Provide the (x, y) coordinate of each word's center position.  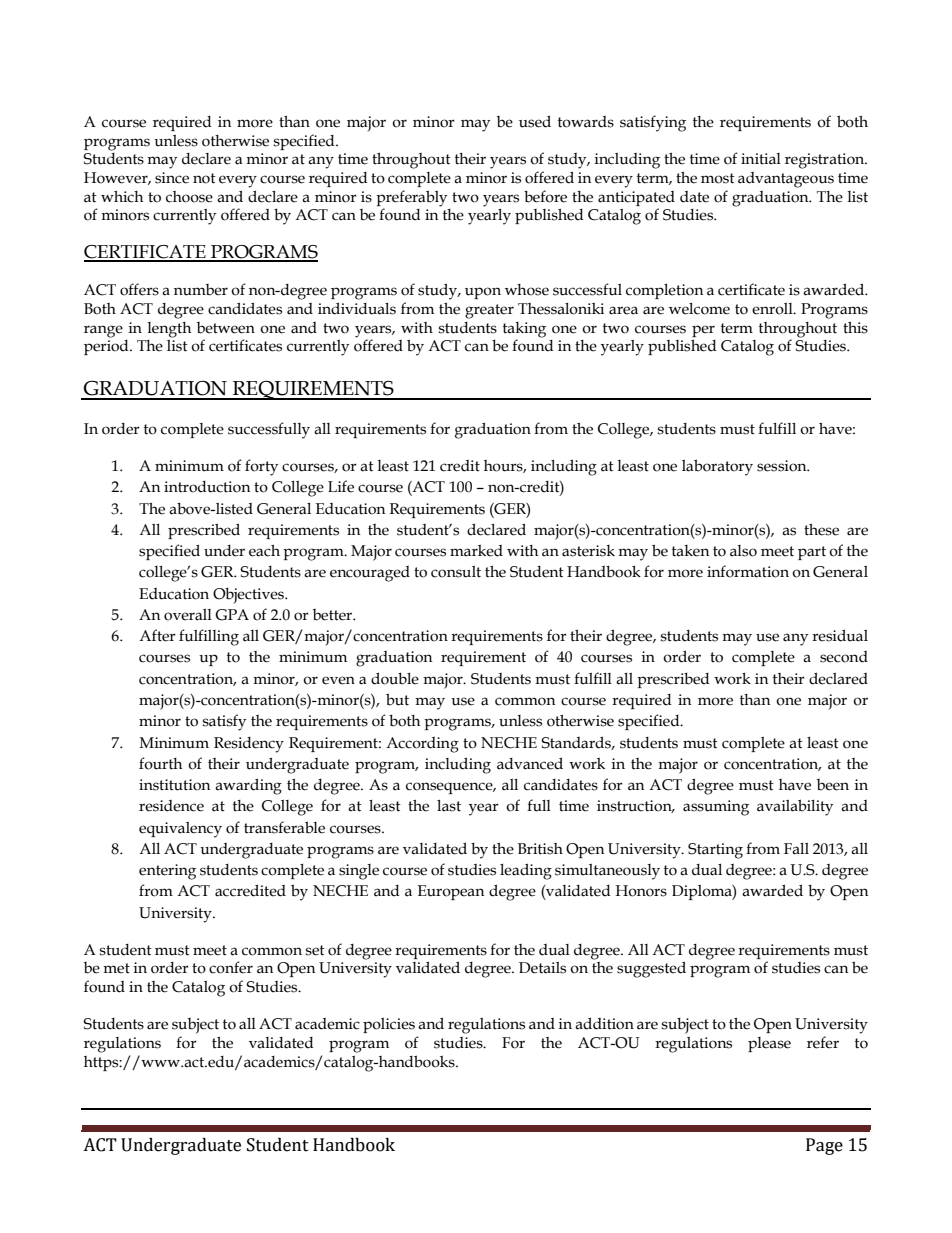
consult (456, 572)
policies (389, 1025)
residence (171, 806)
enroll (773, 309)
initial (761, 159)
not (204, 178)
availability (795, 807)
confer (231, 967)
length (169, 330)
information (748, 571)
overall (188, 615)
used (535, 121)
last (449, 806)
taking (524, 330)
